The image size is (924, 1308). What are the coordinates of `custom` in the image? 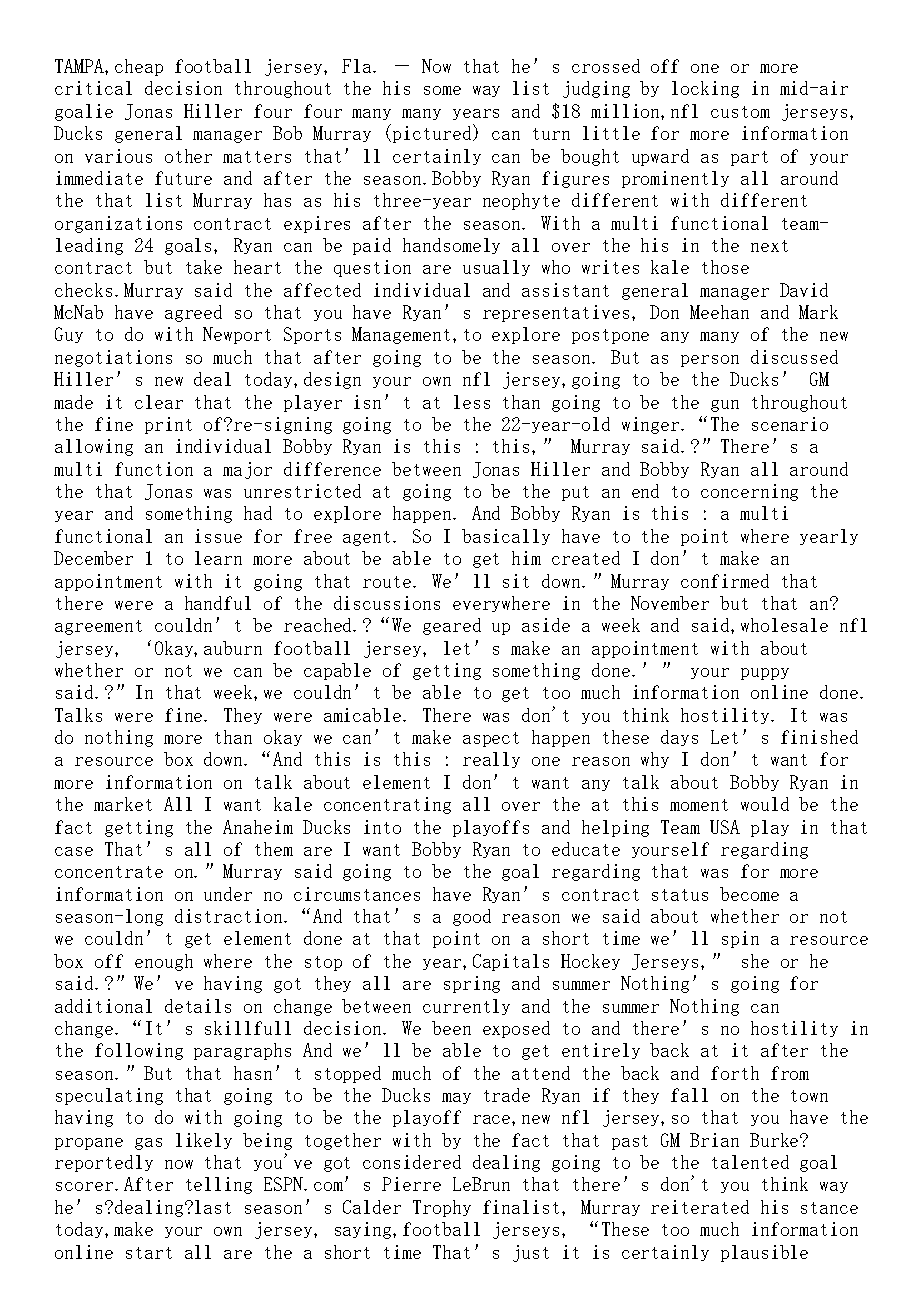 It's located at (740, 112).
